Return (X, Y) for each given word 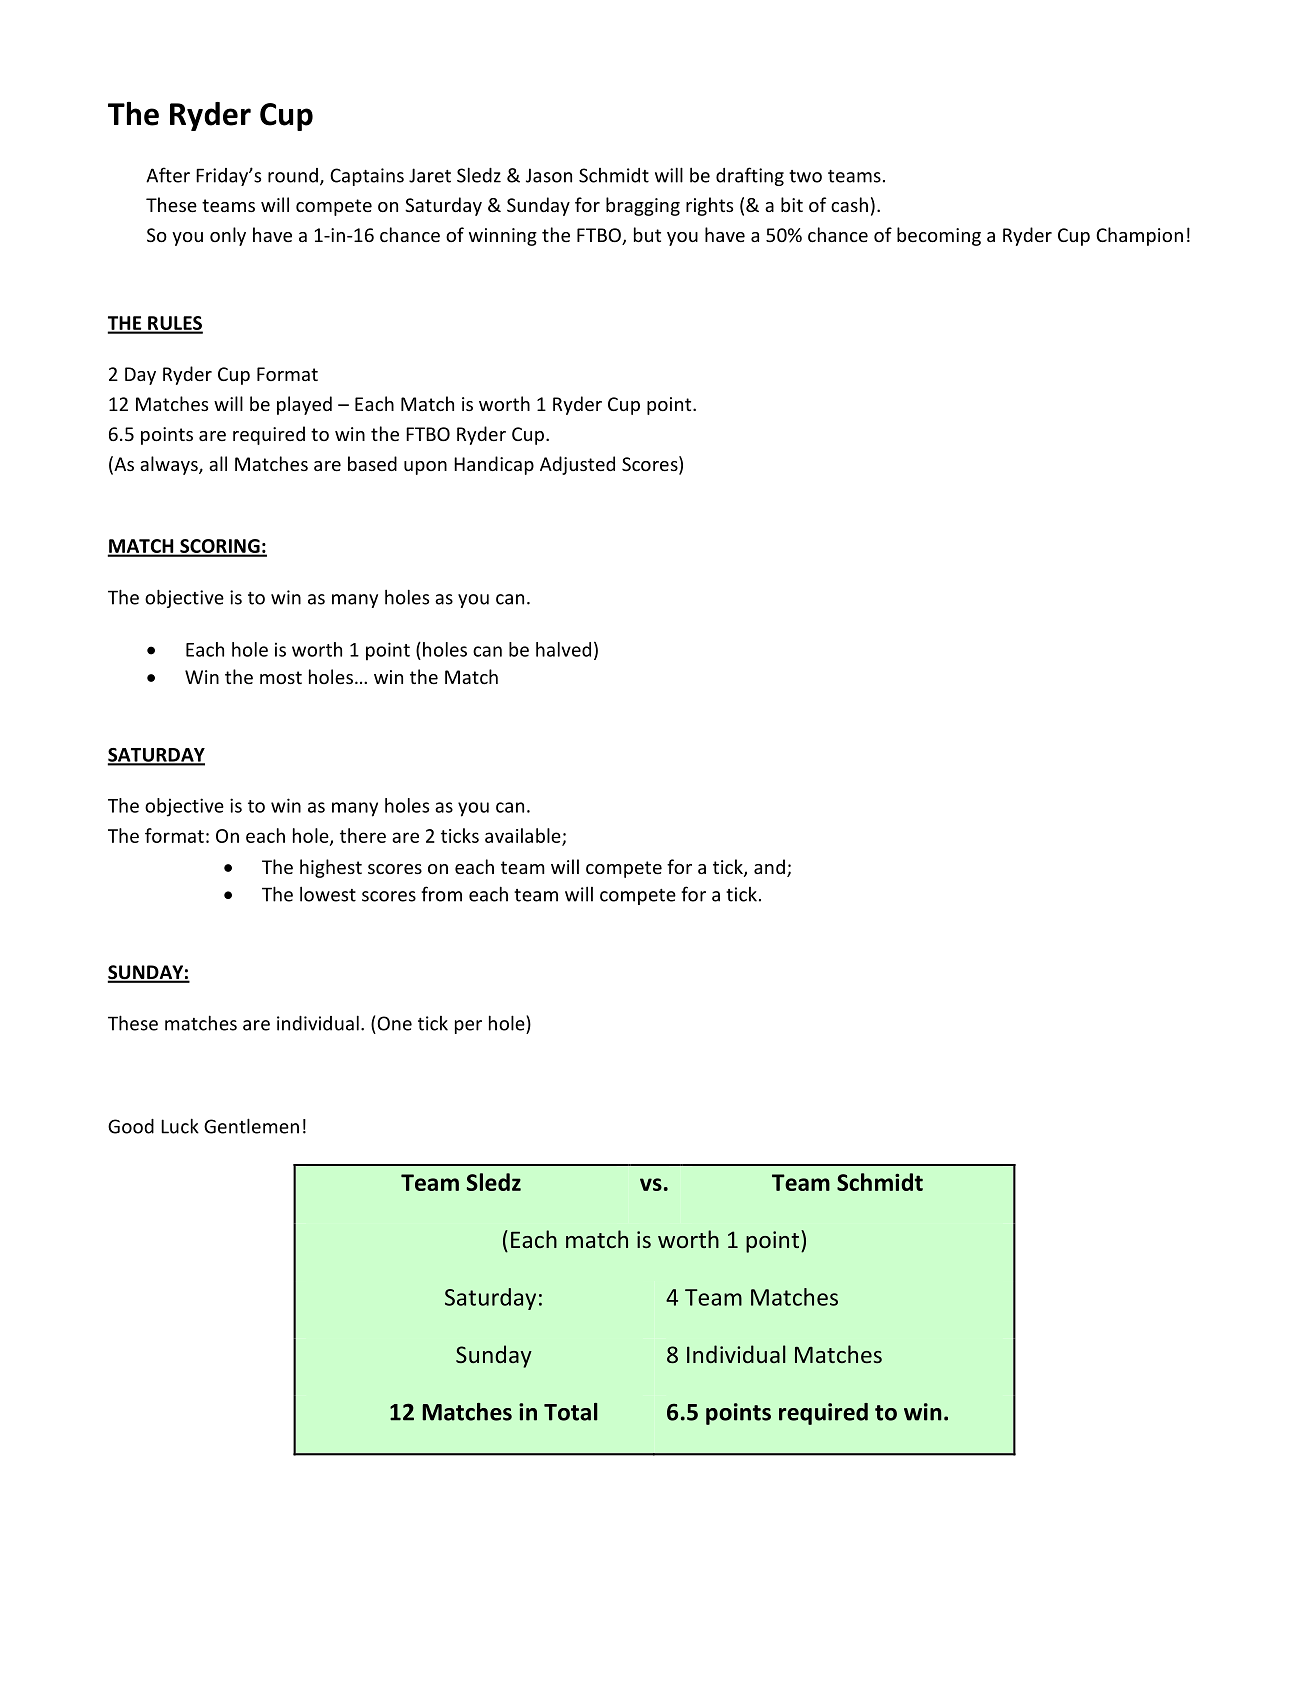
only (228, 236)
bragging (643, 206)
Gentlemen (251, 1126)
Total (571, 1412)
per (468, 1027)
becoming (939, 236)
